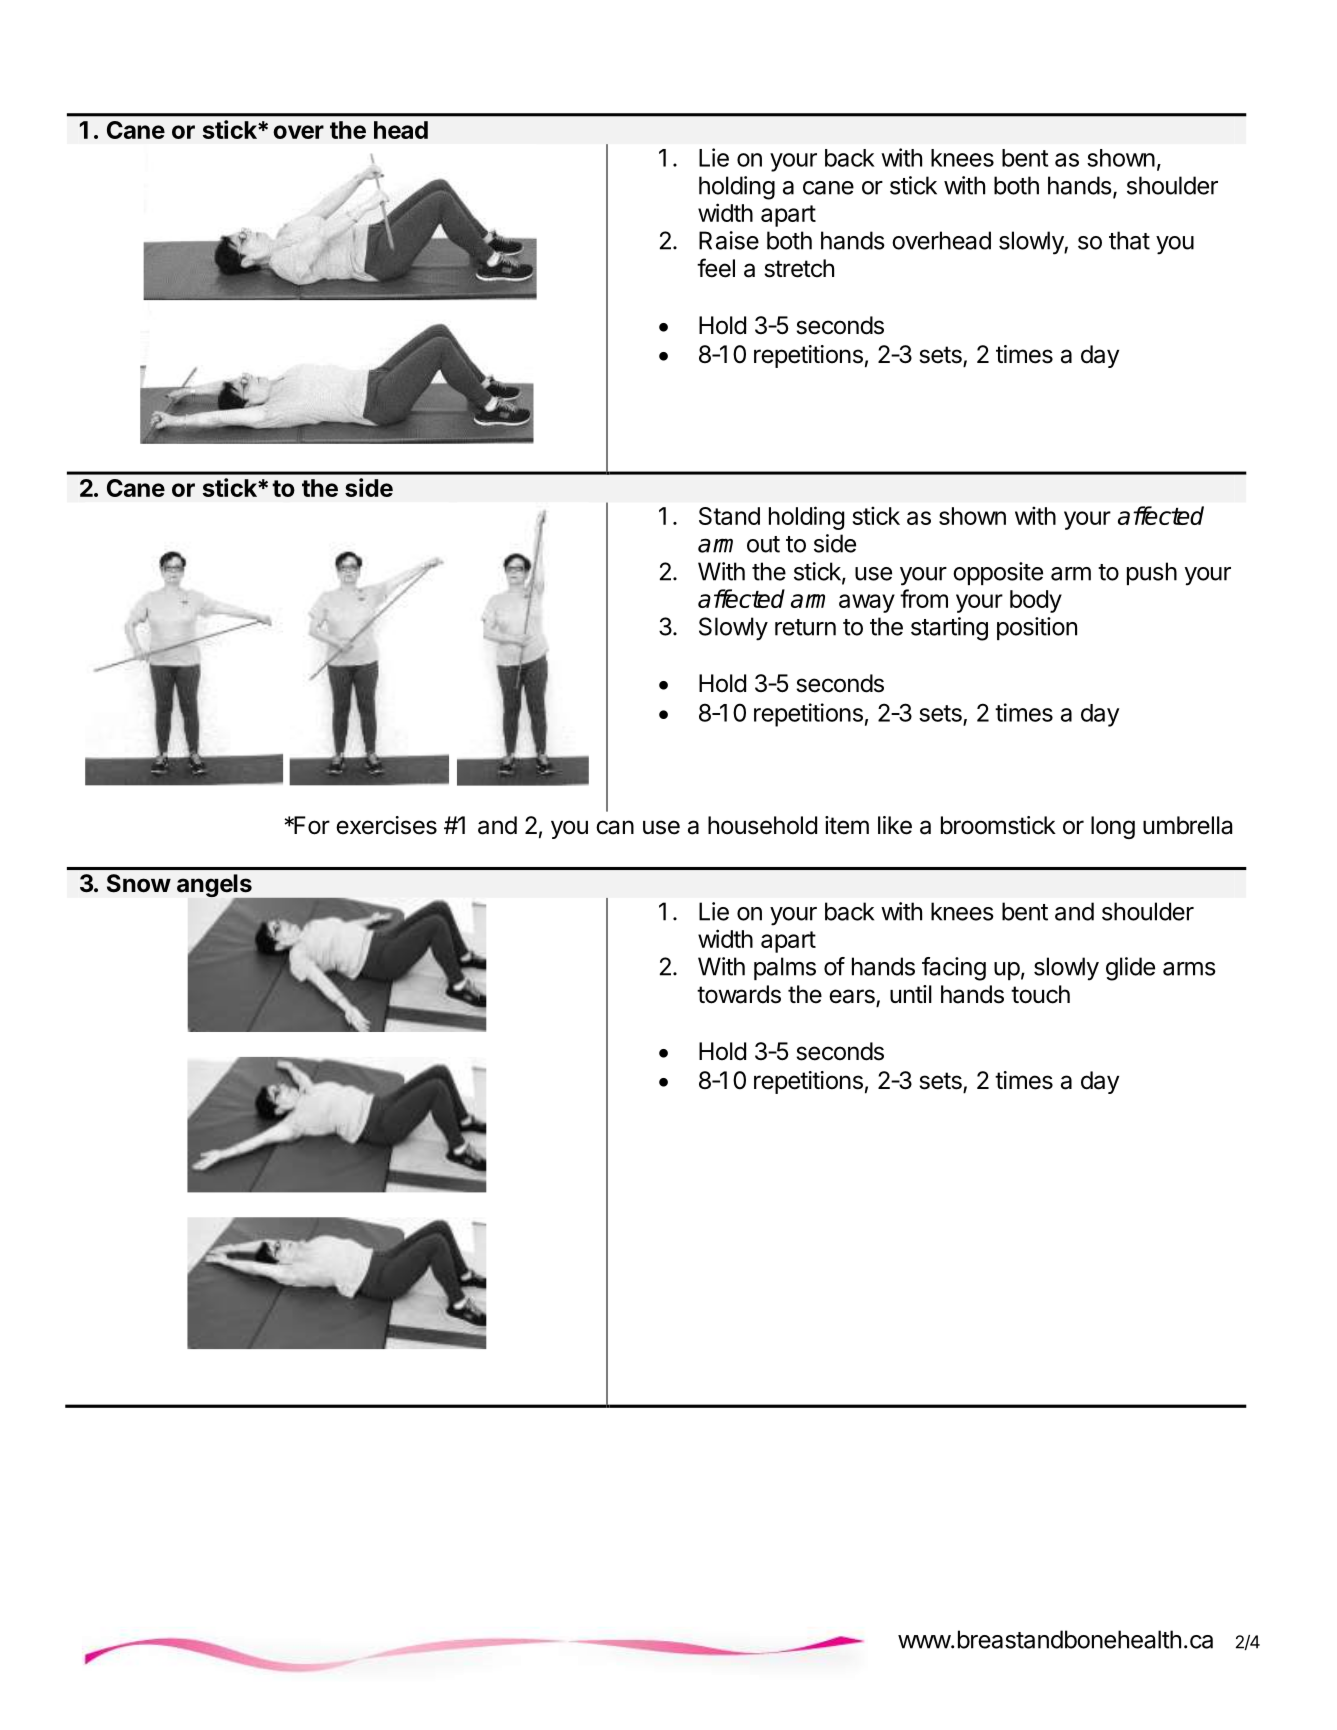 The height and width of the image is (1730, 1337). What do you see at coordinates (805, 627) in the image?
I see `return` at bounding box center [805, 627].
